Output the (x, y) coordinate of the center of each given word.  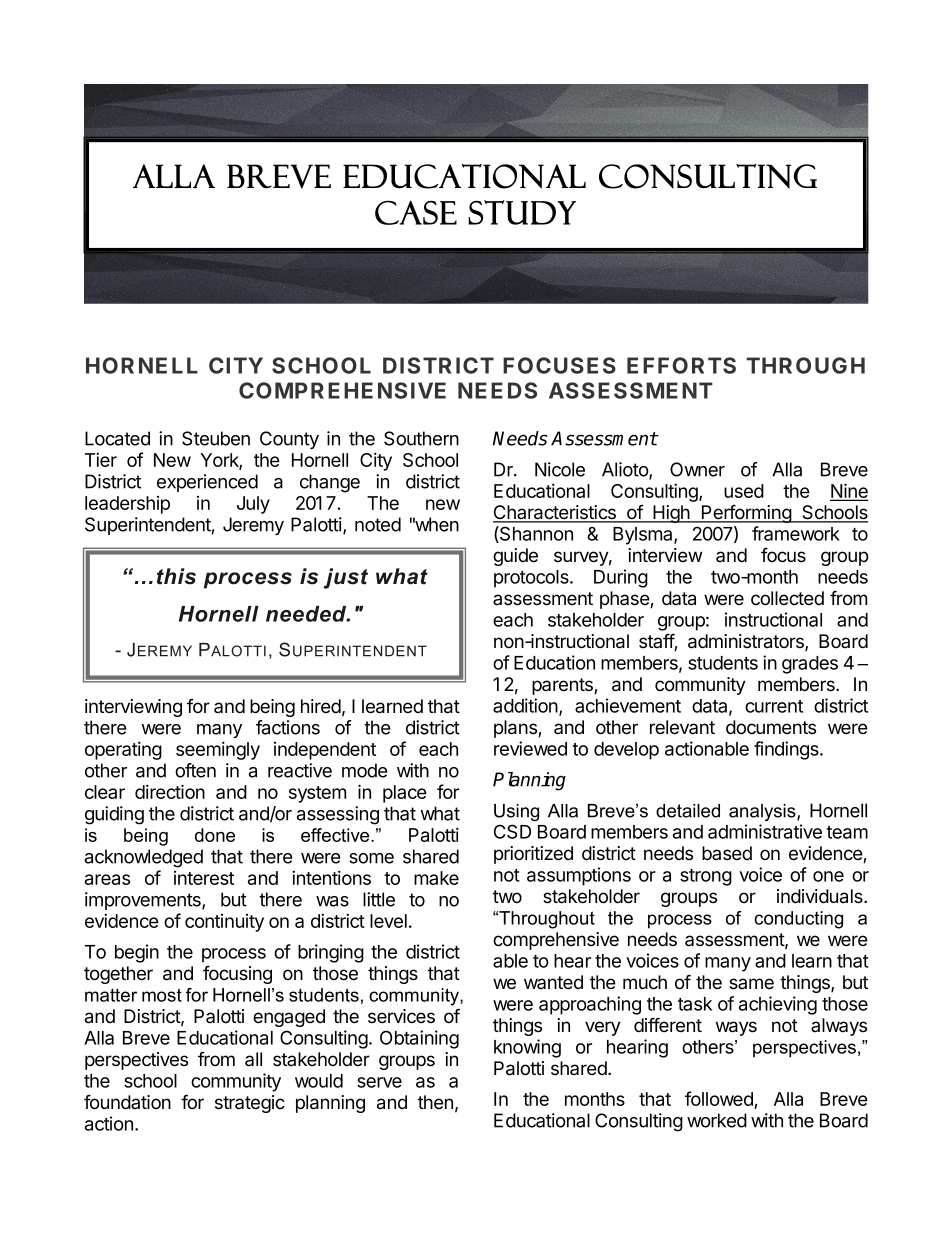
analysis (763, 812)
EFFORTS (681, 365)
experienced (207, 483)
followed (720, 1100)
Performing (746, 513)
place (405, 794)
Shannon (535, 534)
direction (170, 791)
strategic (250, 1104)
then (435, 1102)
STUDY (522, 212)
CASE (416, 212)
